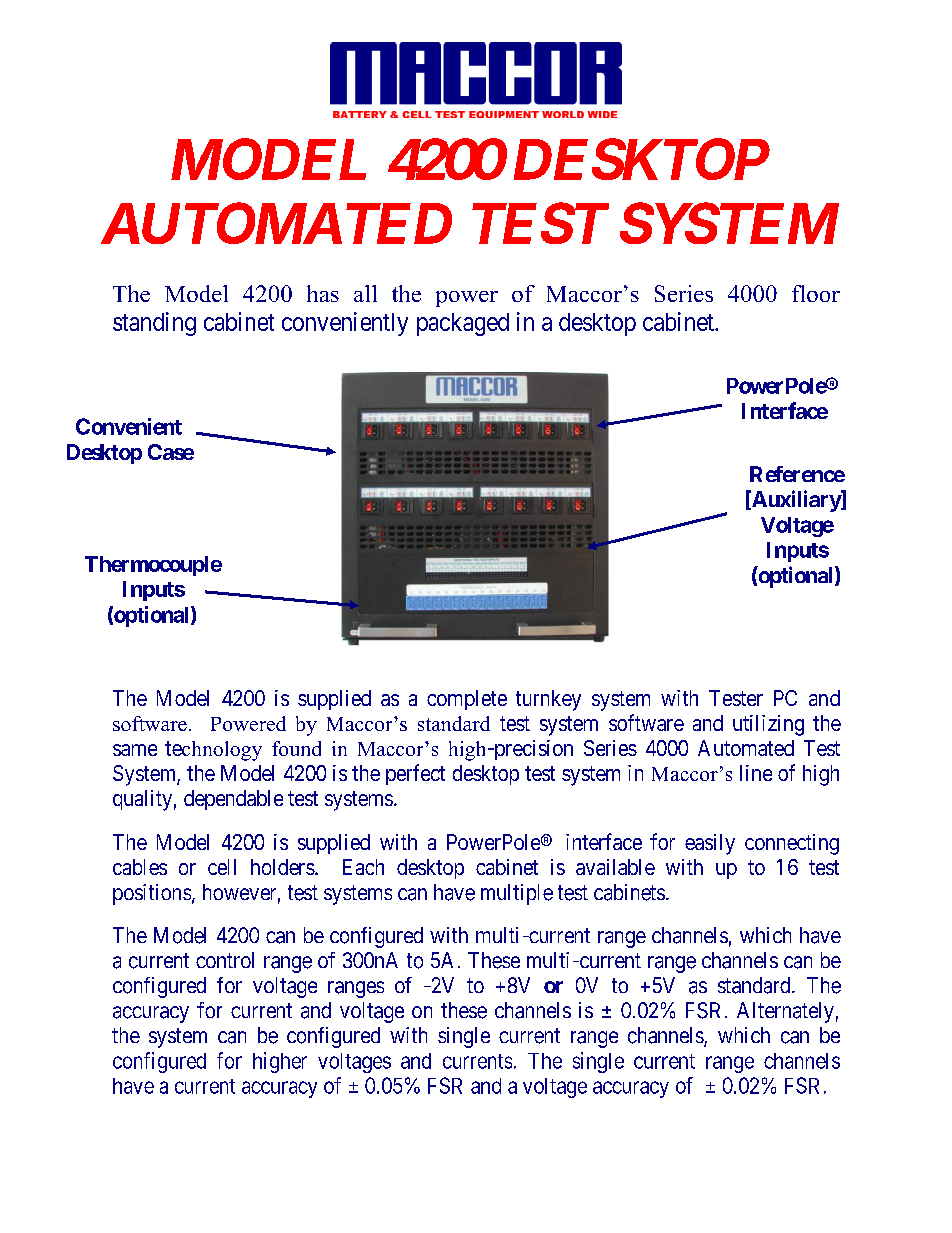 Image resolution: width=952 pixels, height=1233 pixels. I want to click on complete, so click(467, 700).
